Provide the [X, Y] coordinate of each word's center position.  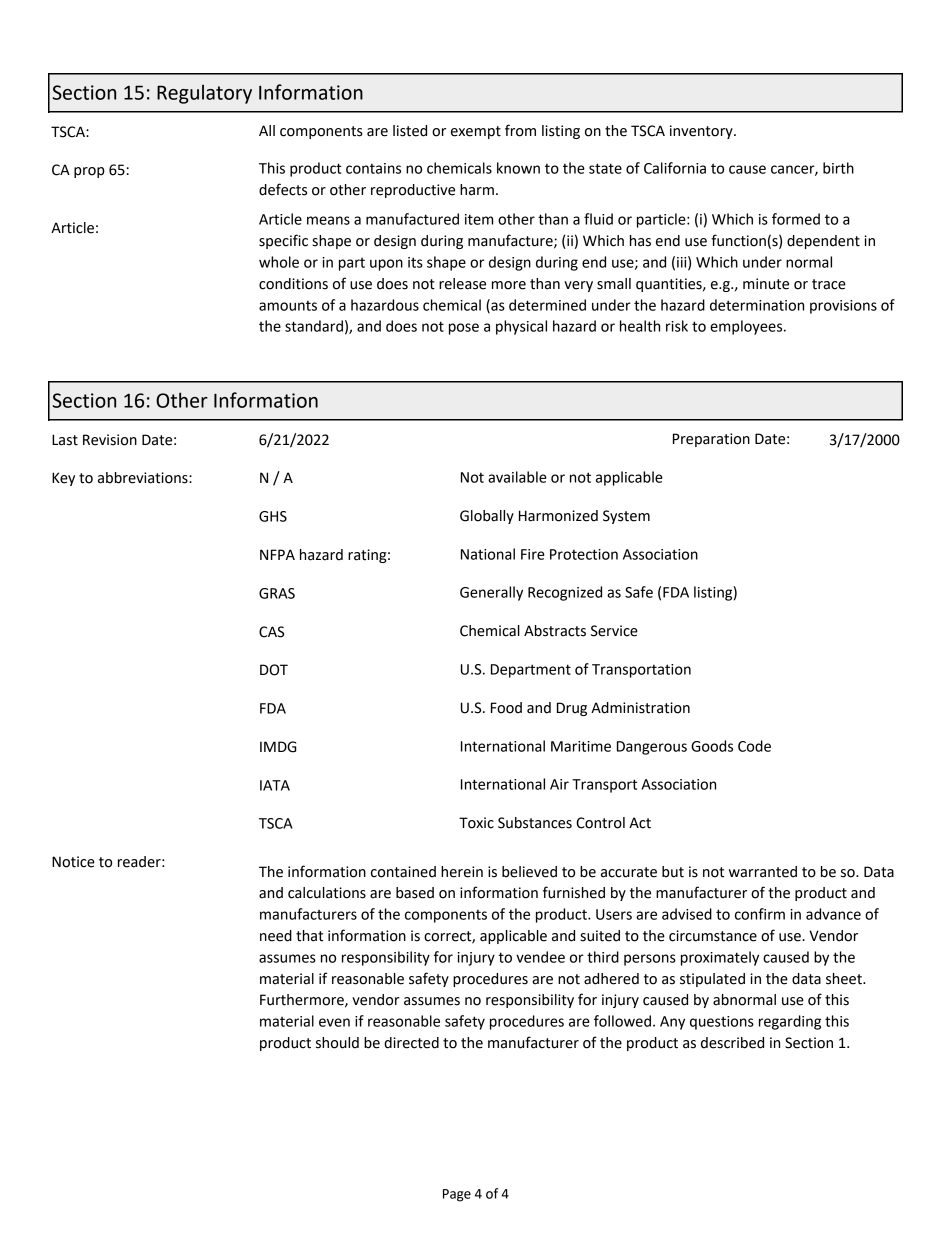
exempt [476, 132]
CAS [271, 632]
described [732, 1043]
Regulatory [204, 94]
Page [457, 1195]
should [337, 1043]
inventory [702, 132]
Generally [491, 593]
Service [614, 631]
